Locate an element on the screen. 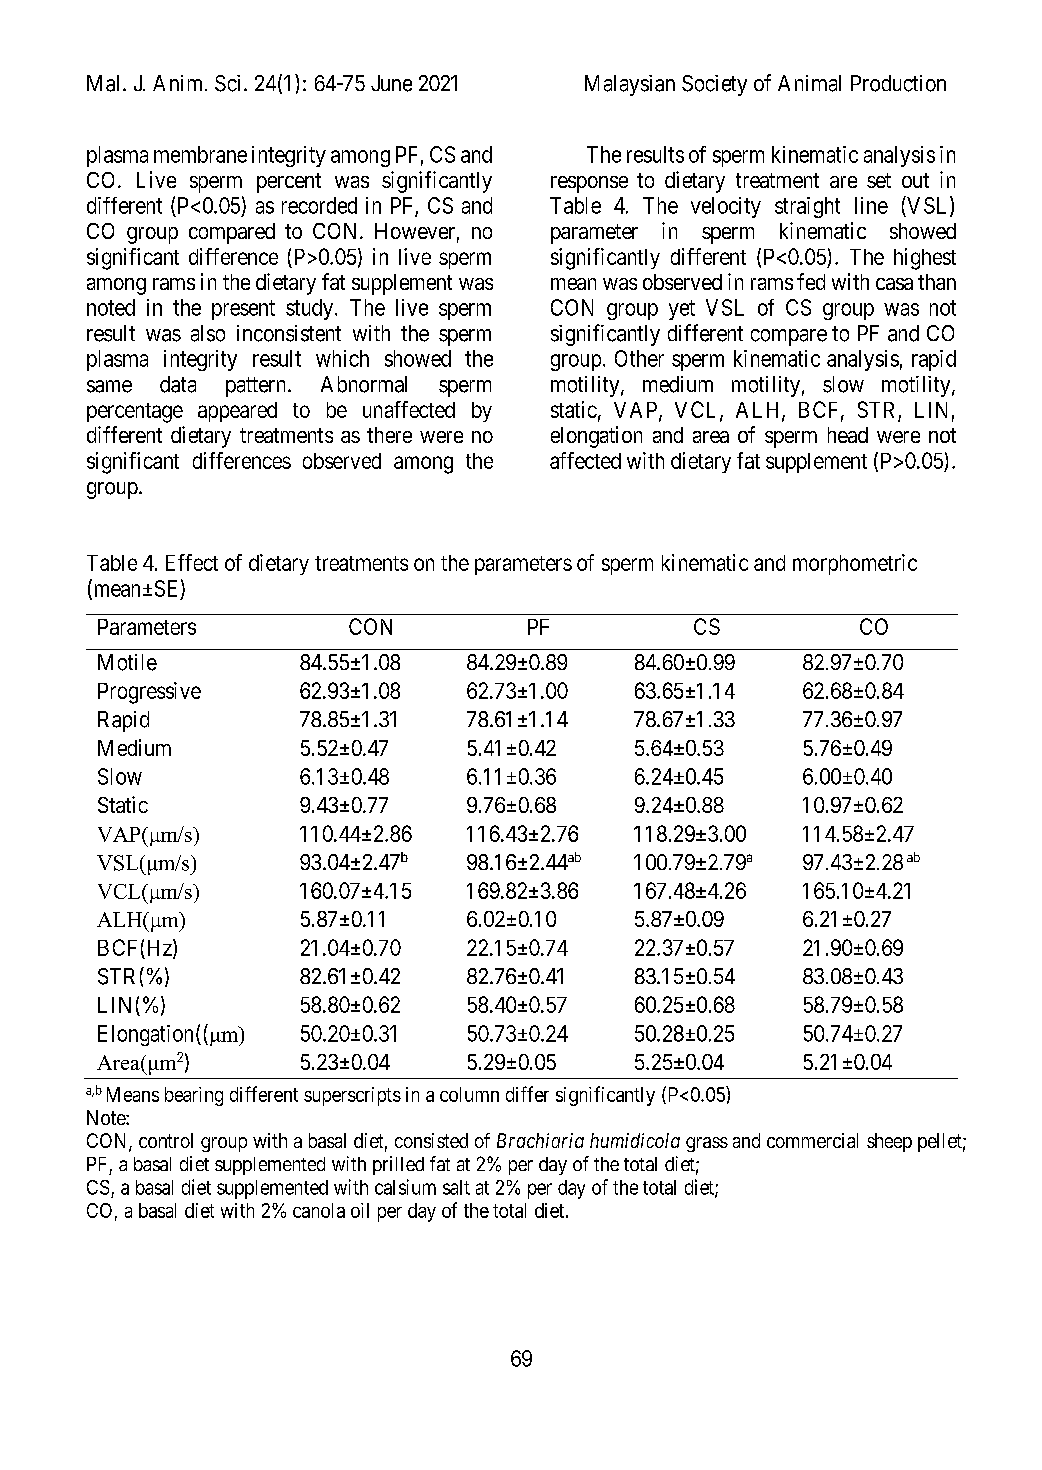 The image size is (1042, 1470). head is located at coordinates (848, 435).
